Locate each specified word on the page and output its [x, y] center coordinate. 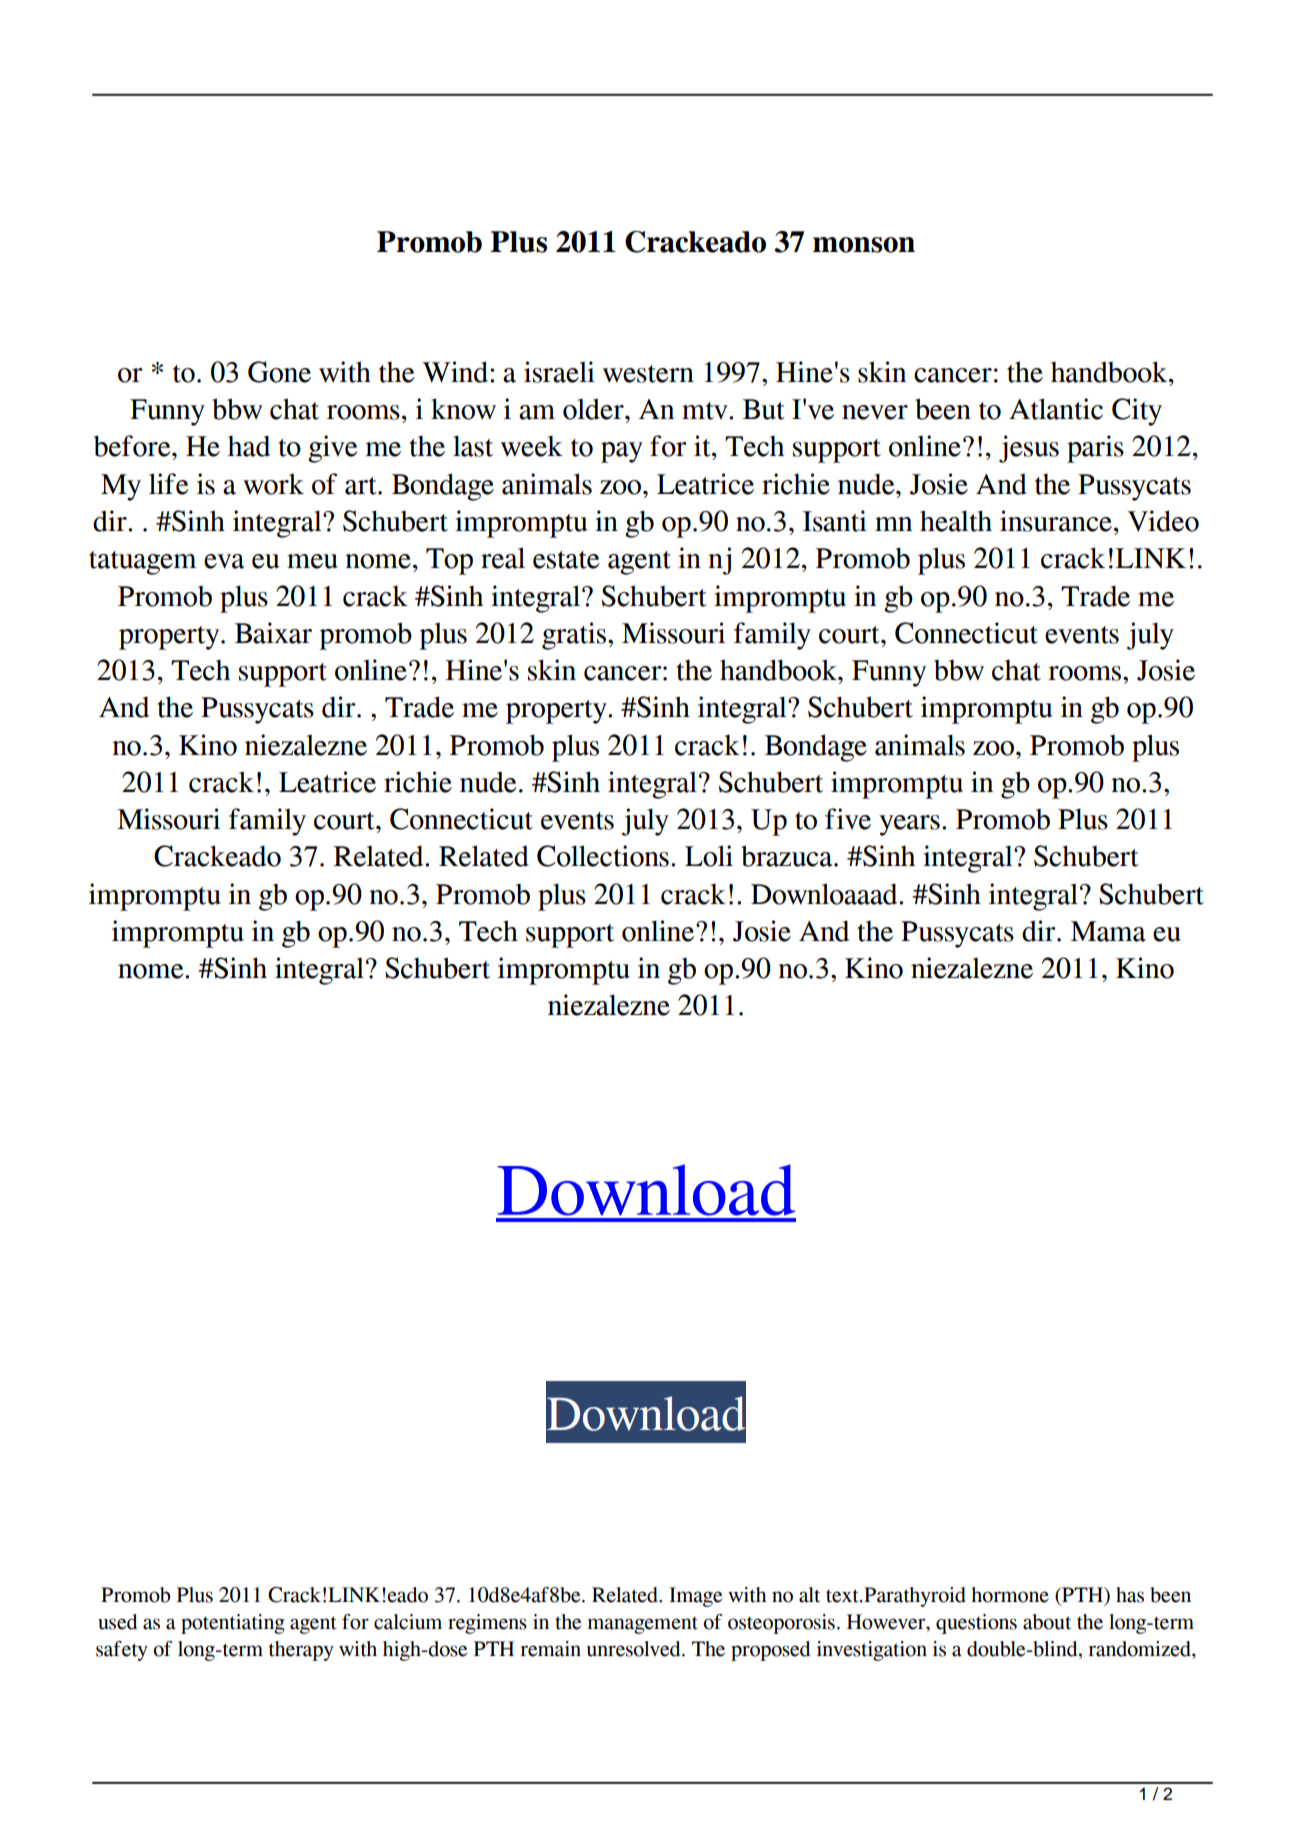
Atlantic [1056, 409]
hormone [1010, 1595]
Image [695, 1597]
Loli [709, 856]
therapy [301, 1651]
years [909, 825]
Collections [603, 856]
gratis [575, 636]
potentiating [233, 1624]
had [249, 446]
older [594, 409]
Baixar [273, 633]
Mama [1108, 931]
